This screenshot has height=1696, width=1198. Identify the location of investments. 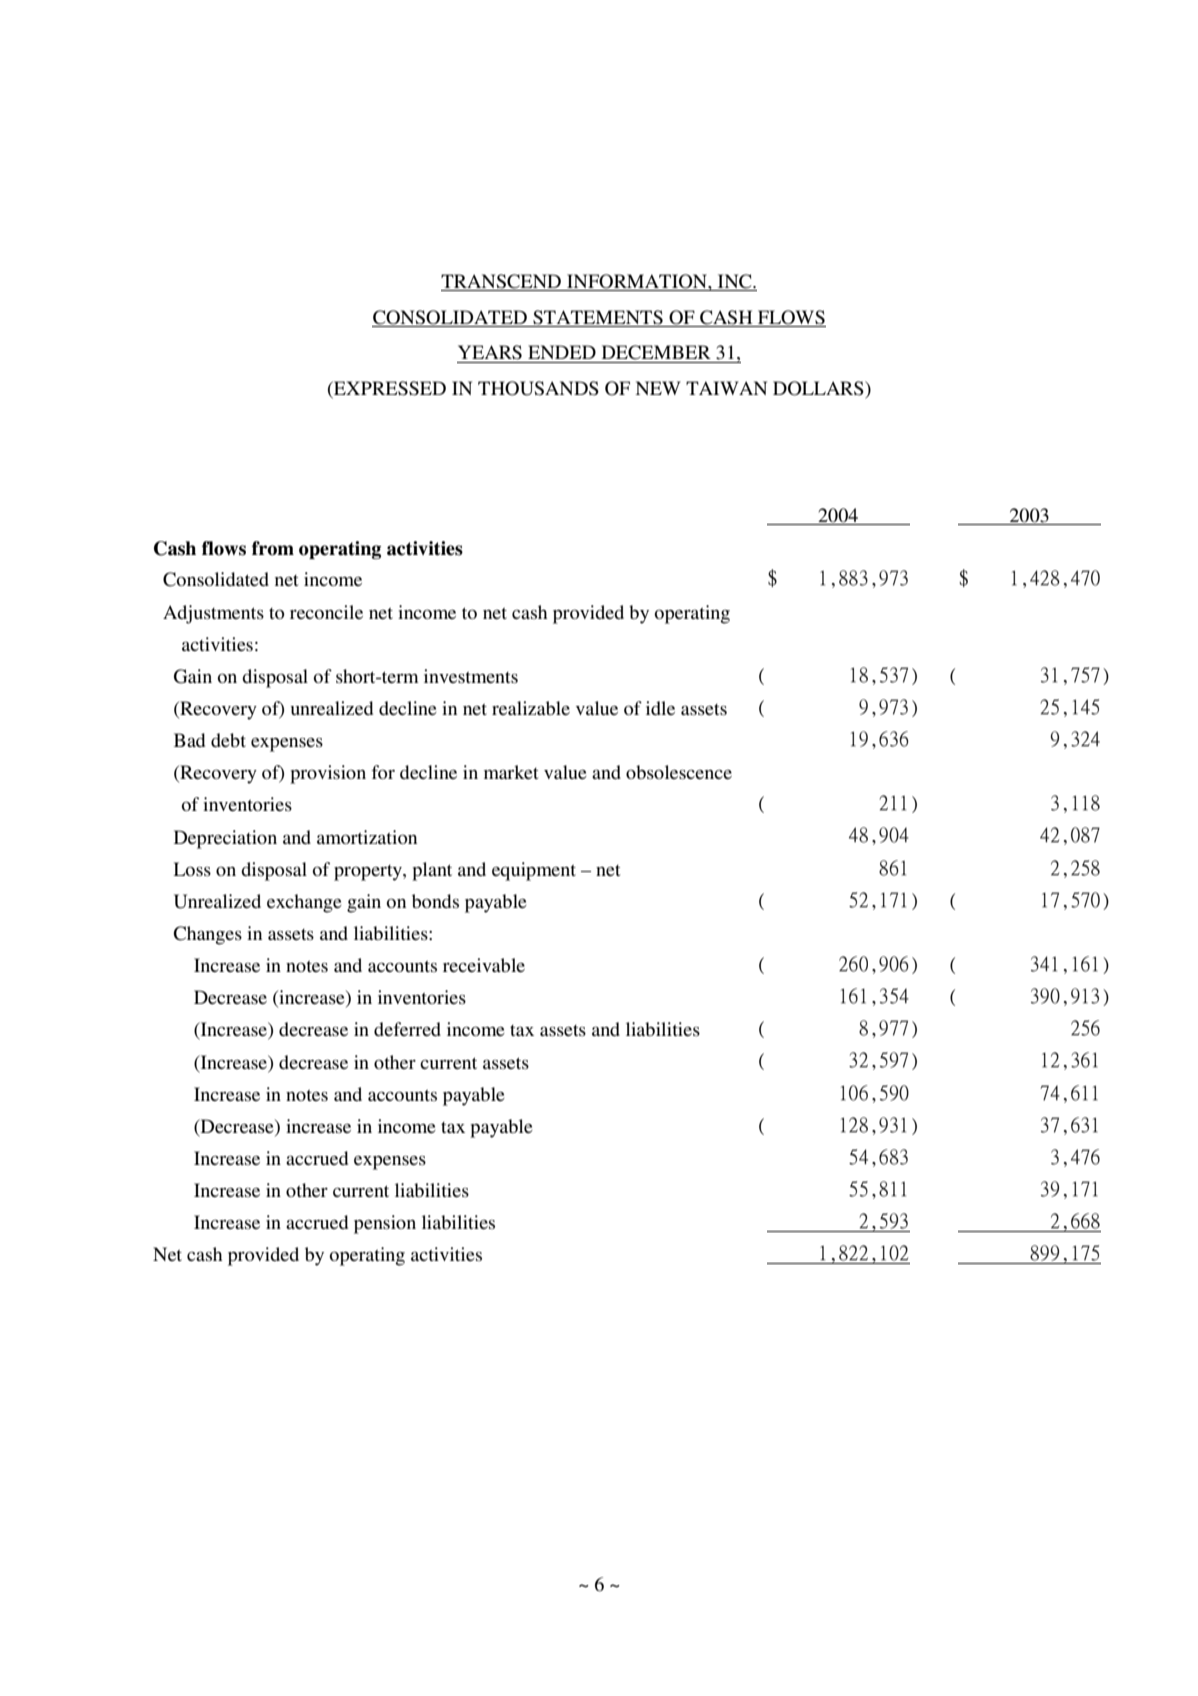
(471, 676).
